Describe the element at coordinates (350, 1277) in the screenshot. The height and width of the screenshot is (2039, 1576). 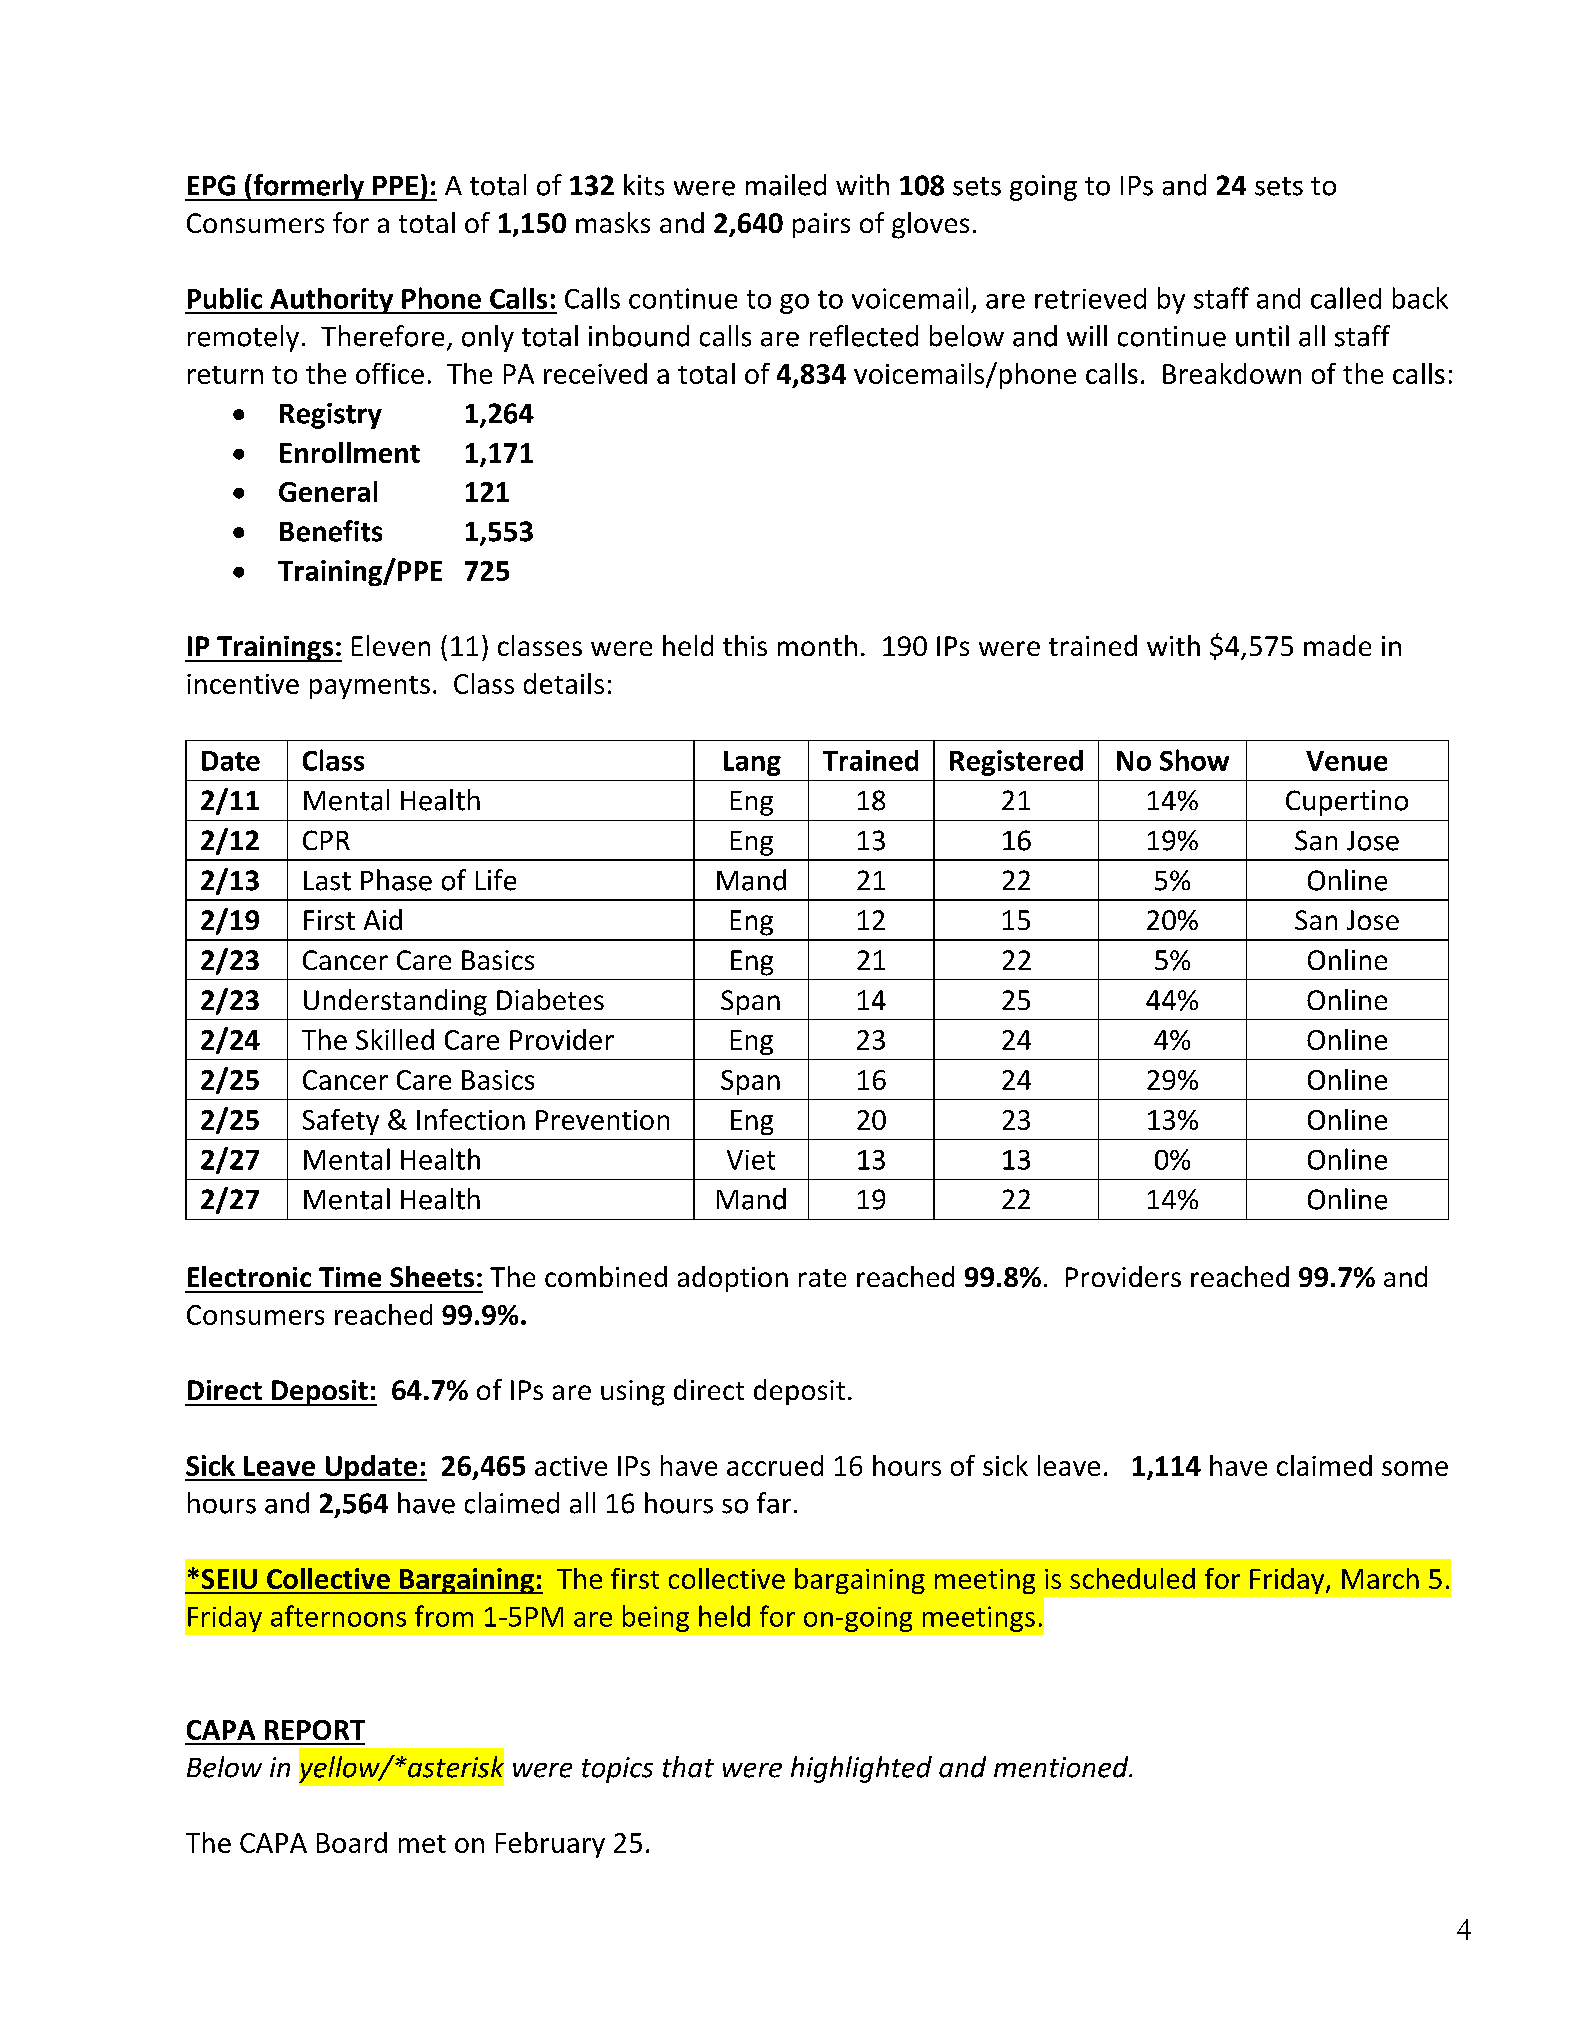
I see `Time` at that location.
